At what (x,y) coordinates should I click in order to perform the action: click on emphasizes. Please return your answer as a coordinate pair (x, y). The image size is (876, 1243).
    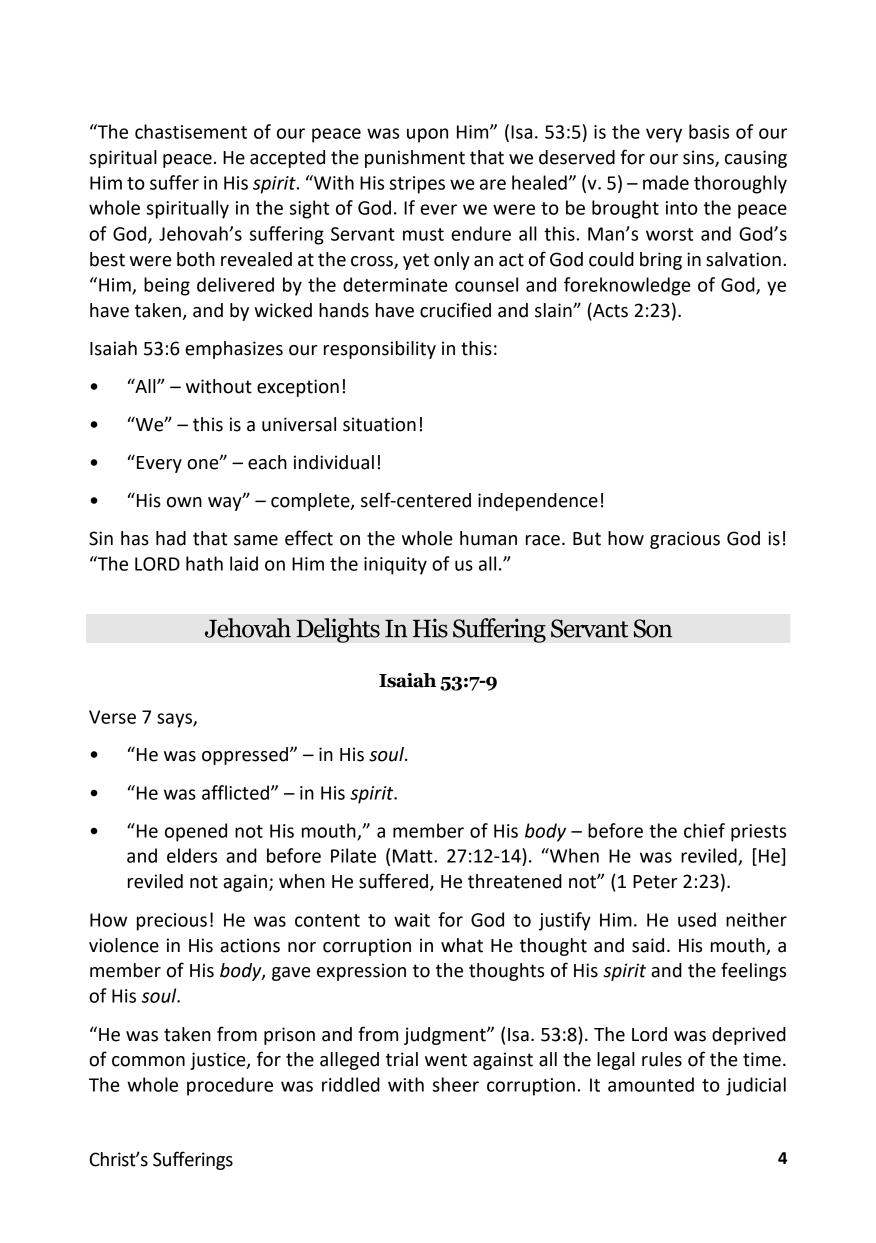
    Looking at the image, I should click on (234, 350).
